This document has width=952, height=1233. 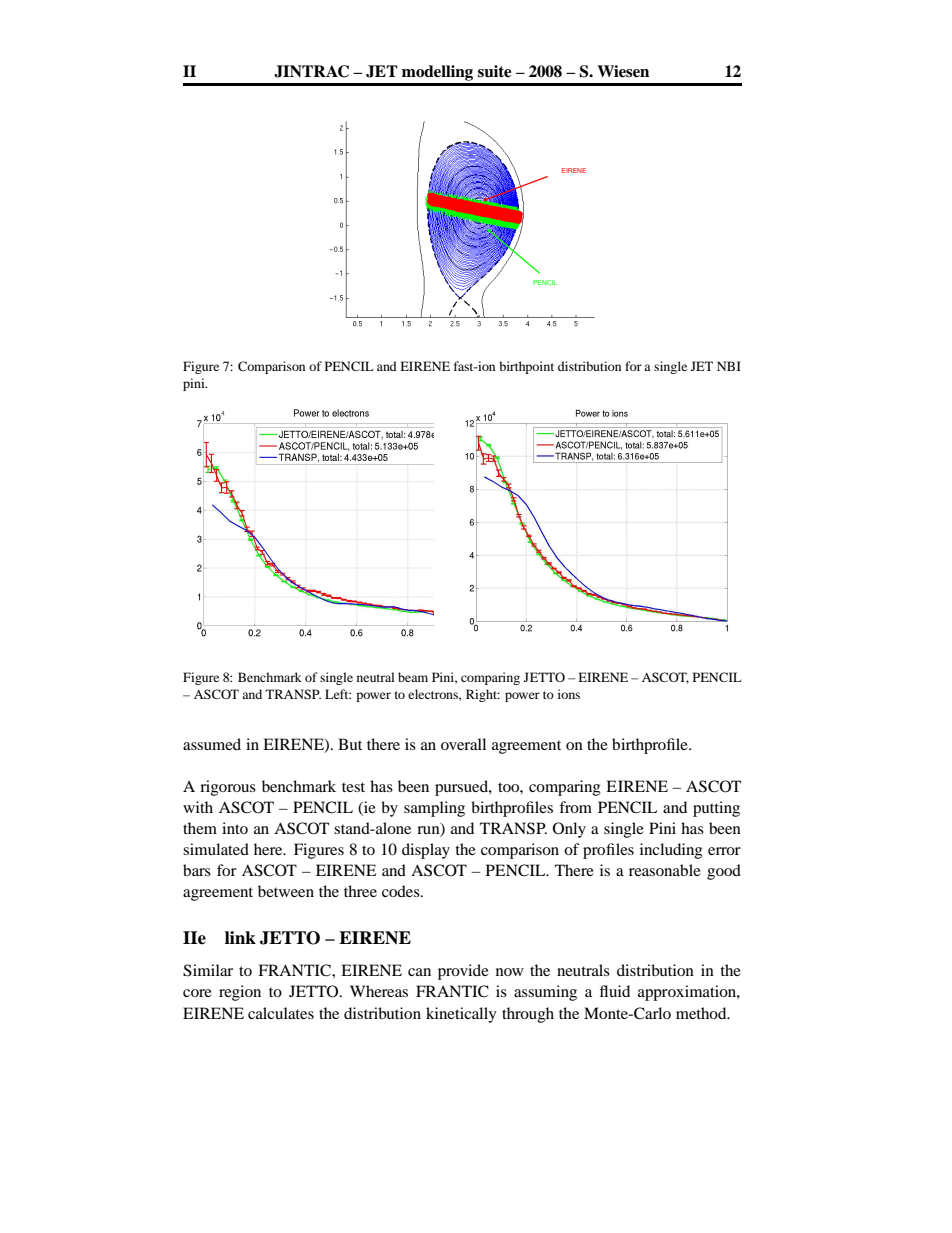 What do you see at coordinates (494, 71) in the document?
I see `suite` at bounding box center [494, 71].
